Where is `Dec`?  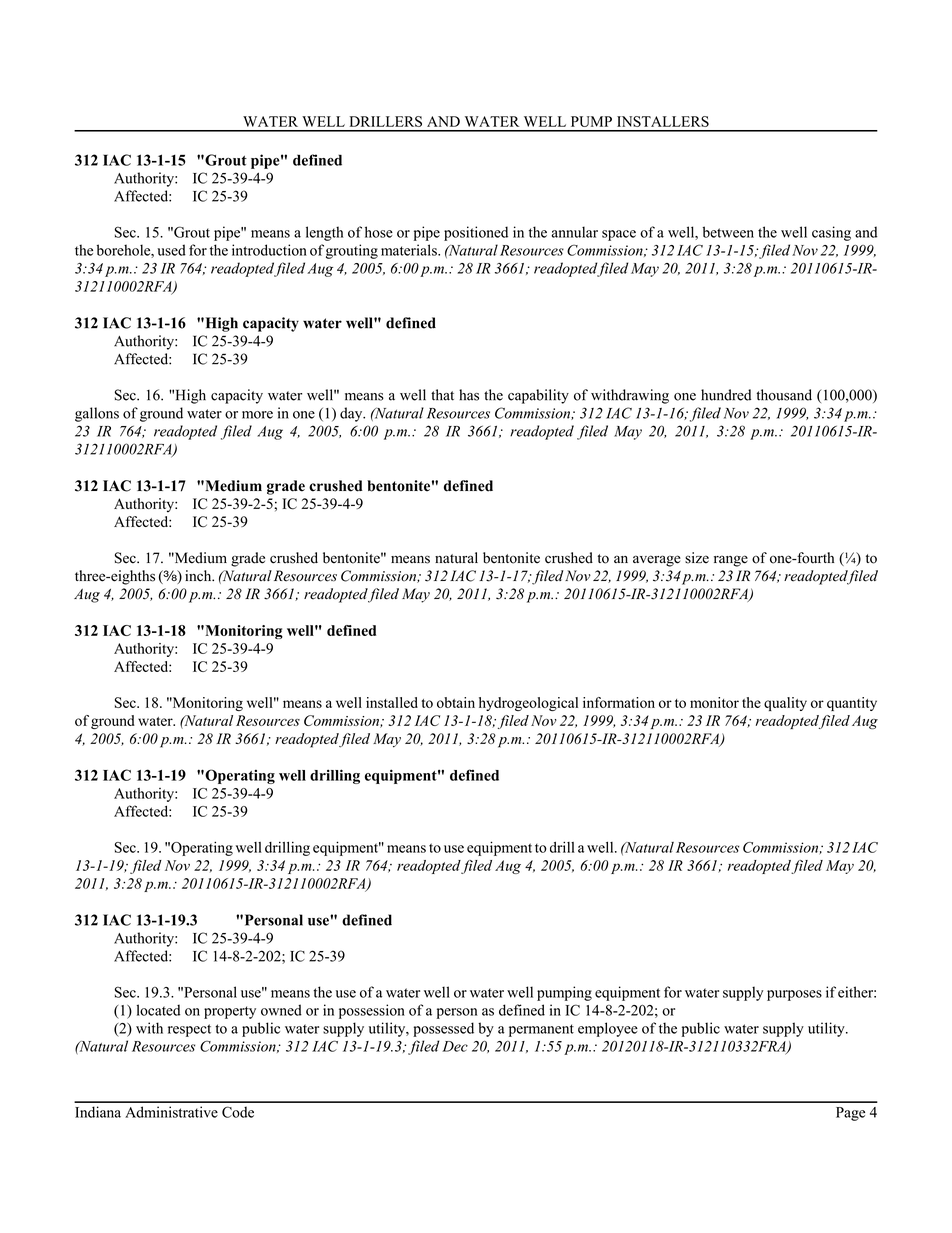 Dec is located at coordinates (455, 1046).
